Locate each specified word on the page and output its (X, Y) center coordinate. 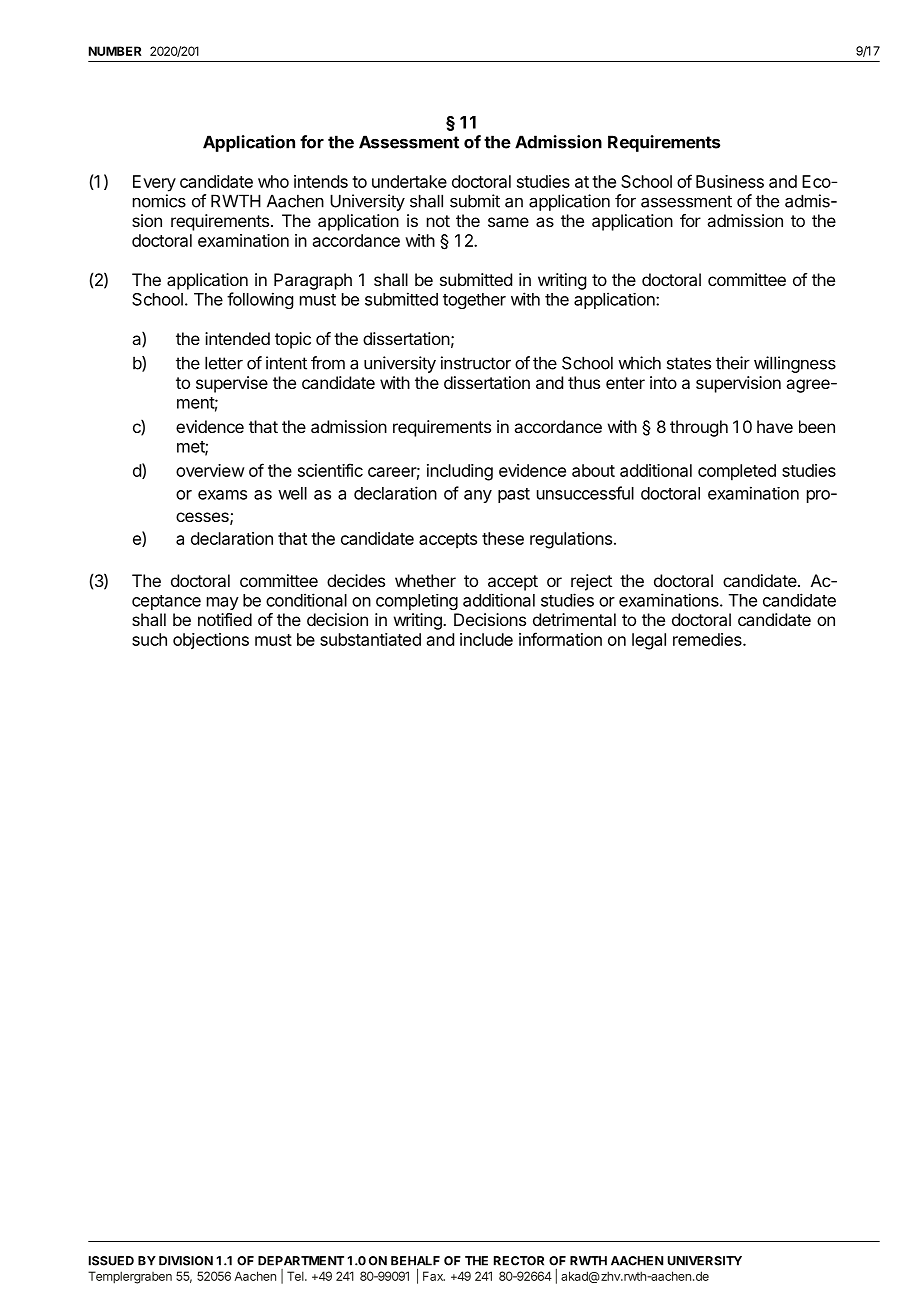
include (486, 639)
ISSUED (111, 1261)
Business (730, 181)
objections (211, 641)
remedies (708, 639)
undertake (409, 181)
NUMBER (115, 51)
